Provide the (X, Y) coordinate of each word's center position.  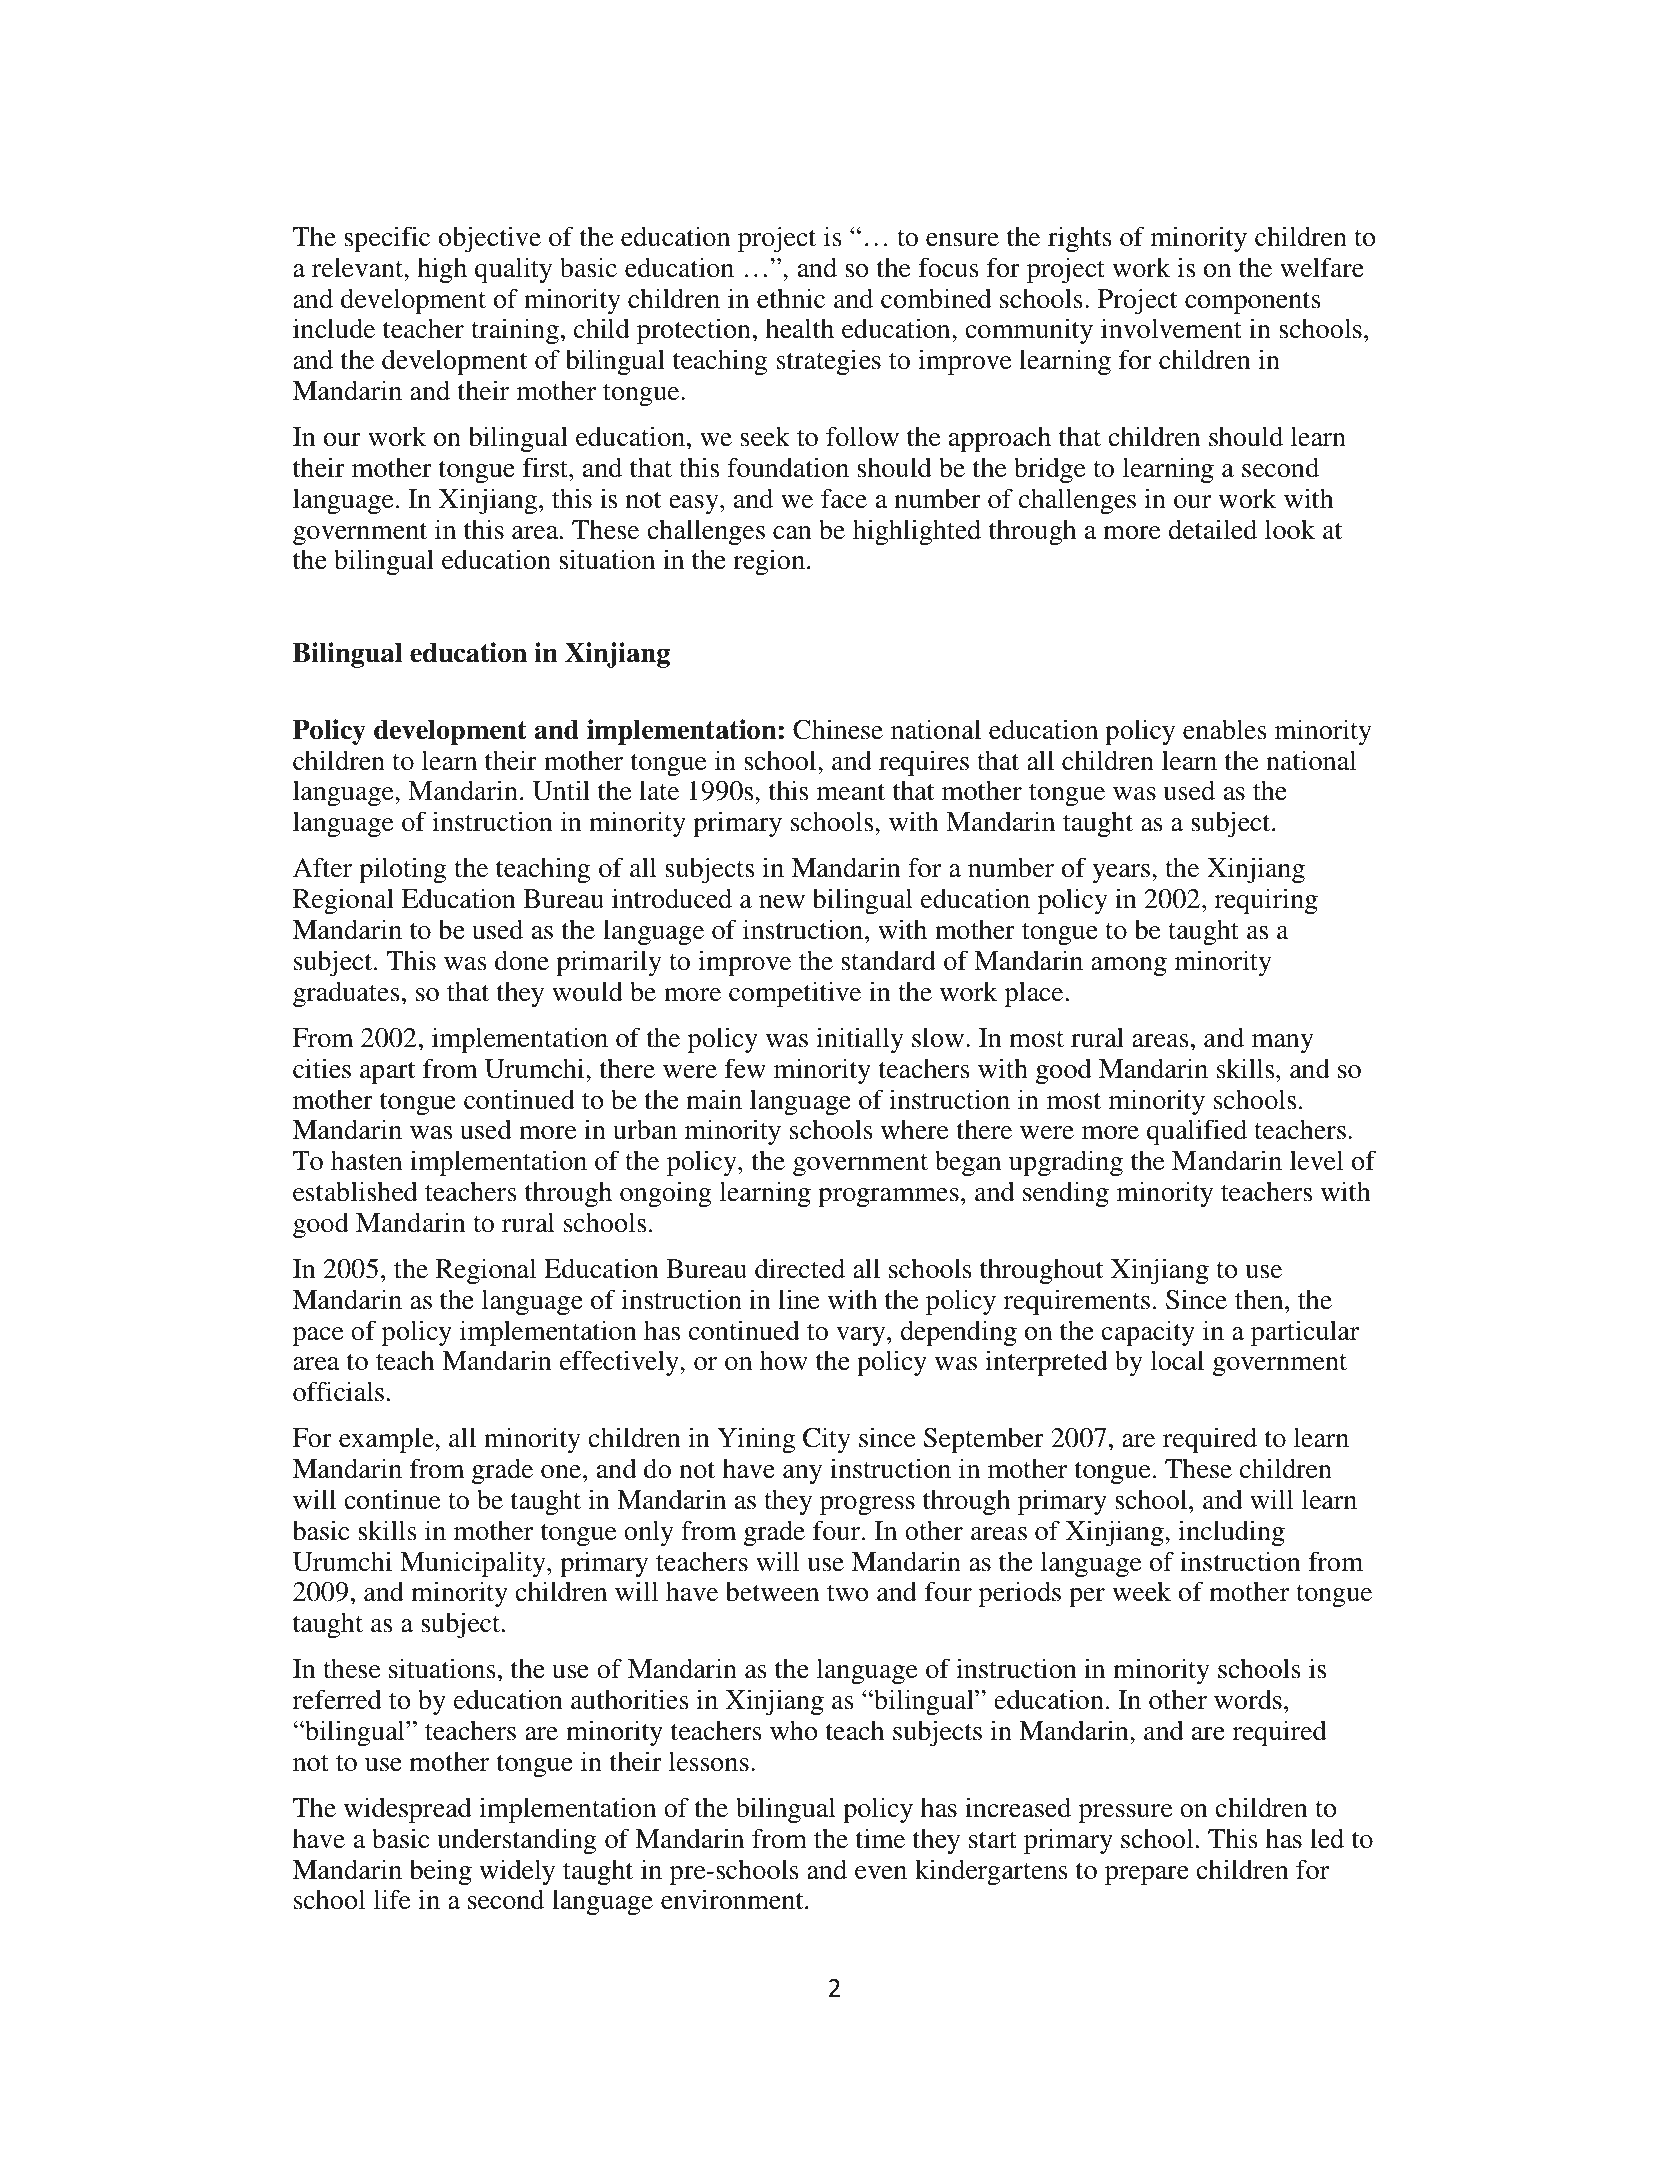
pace (318, 1336)
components (1253, 303)
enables (1225, 729)
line (799, 1299)
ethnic (791, 298)
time (880, 1838)
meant (851, 792)
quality (513, 270)
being (441, 1872)
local (1177, 1360)
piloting (403, 870)
